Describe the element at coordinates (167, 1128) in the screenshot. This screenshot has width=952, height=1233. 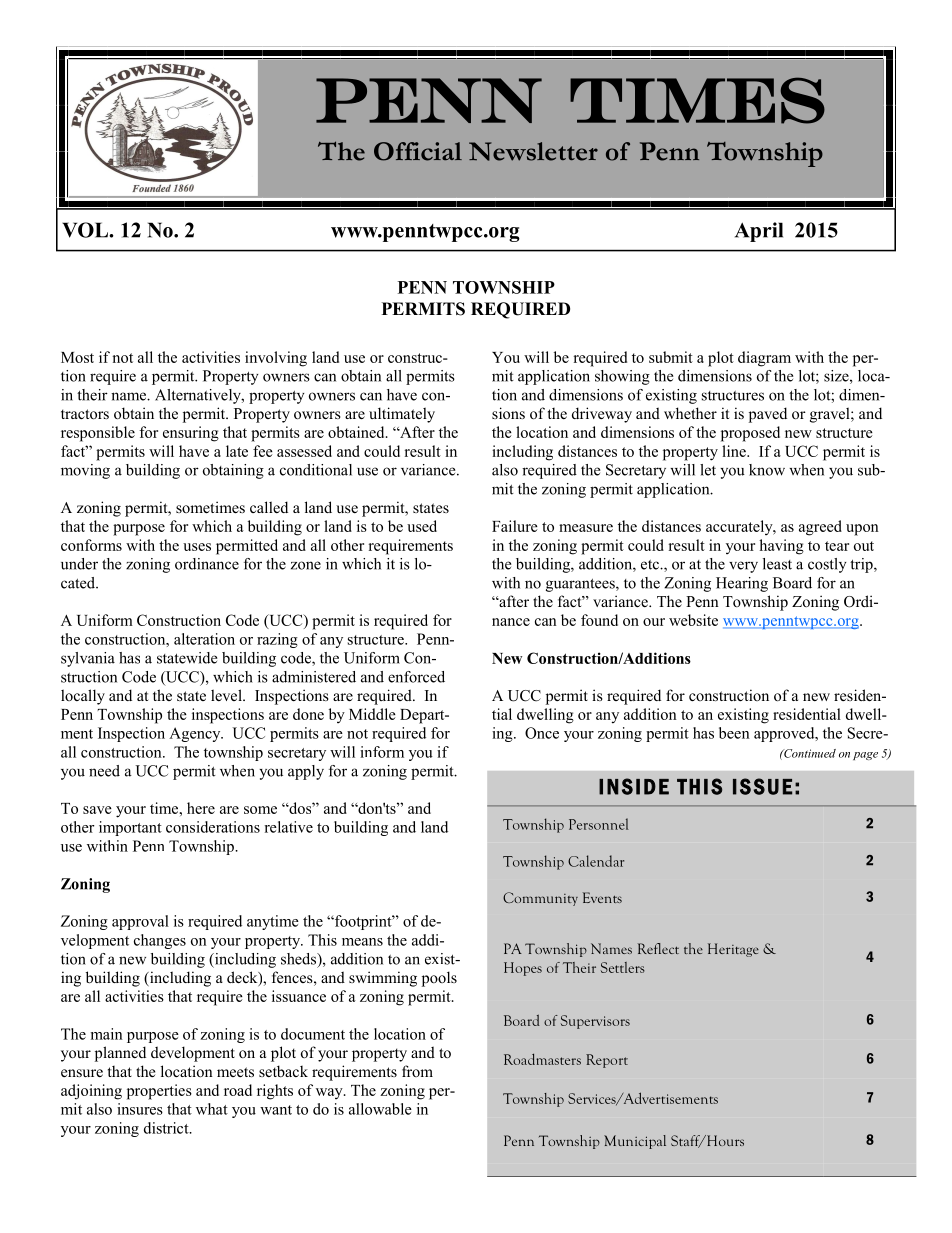
I see `district` at that location.
